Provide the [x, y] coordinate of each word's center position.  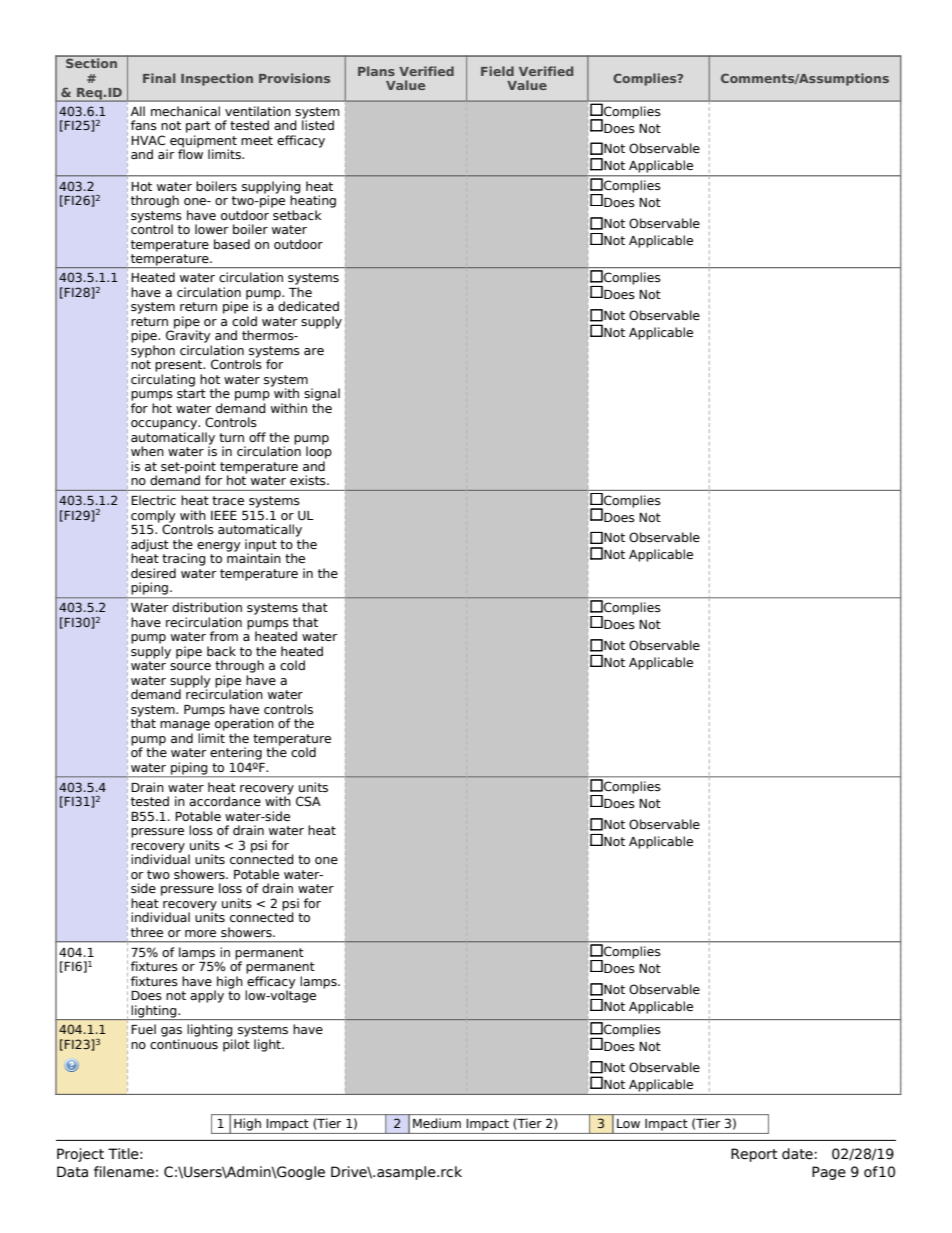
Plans [376, 71]
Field [497, 71]
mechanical [185, 111]
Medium [437, 1123]
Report [754, 1155]
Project [80, 1155]
